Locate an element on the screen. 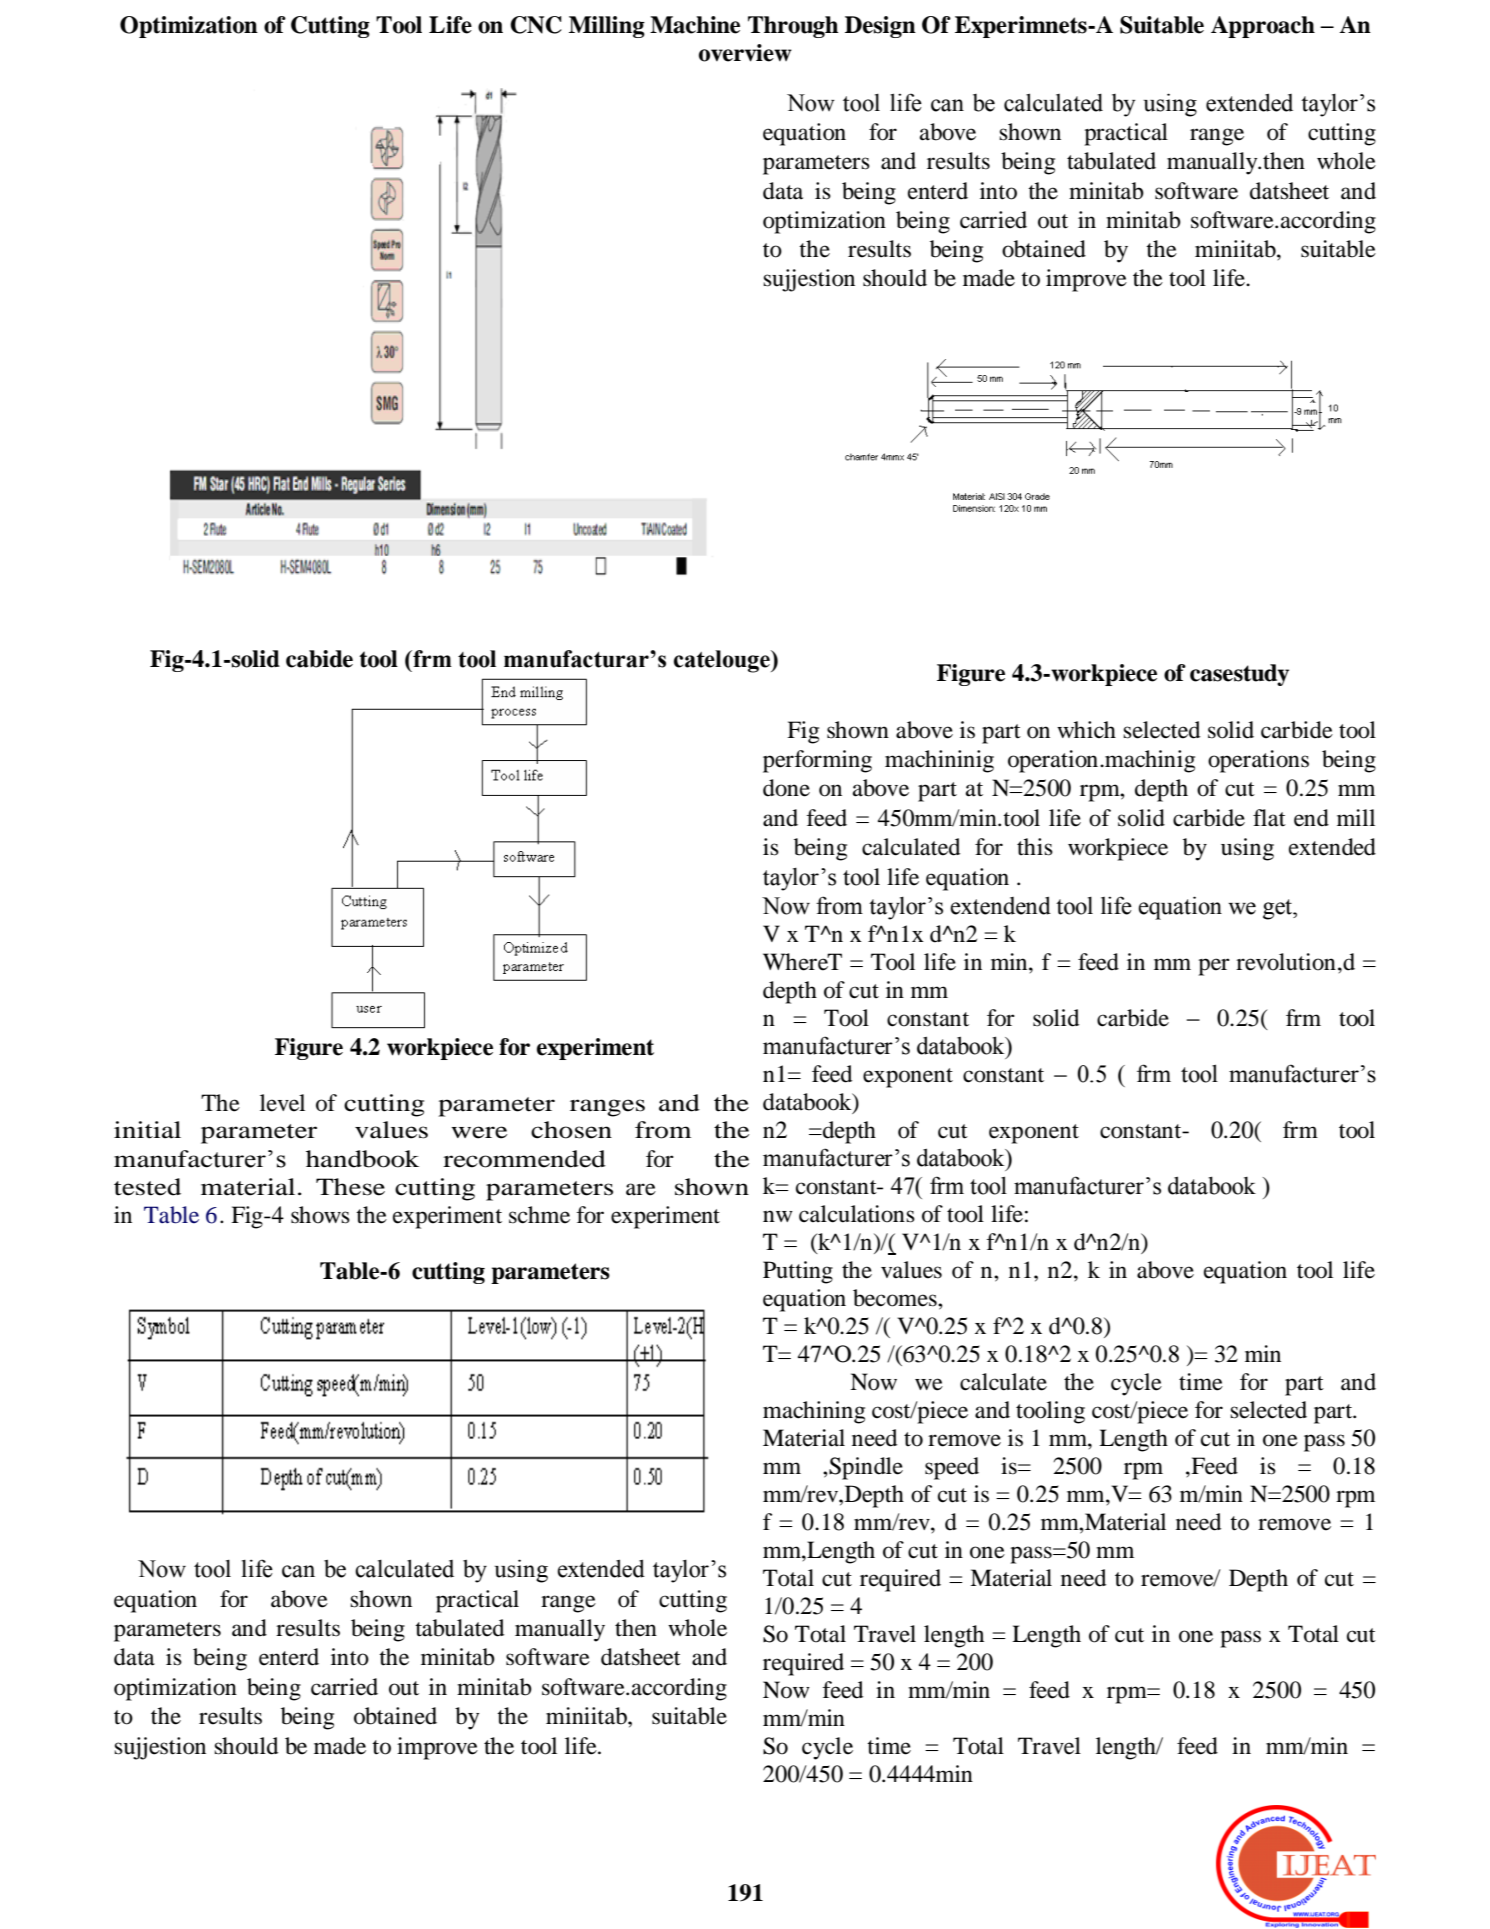 The image size is (1490, 1929). level is located at coordinates (282, 1103).
